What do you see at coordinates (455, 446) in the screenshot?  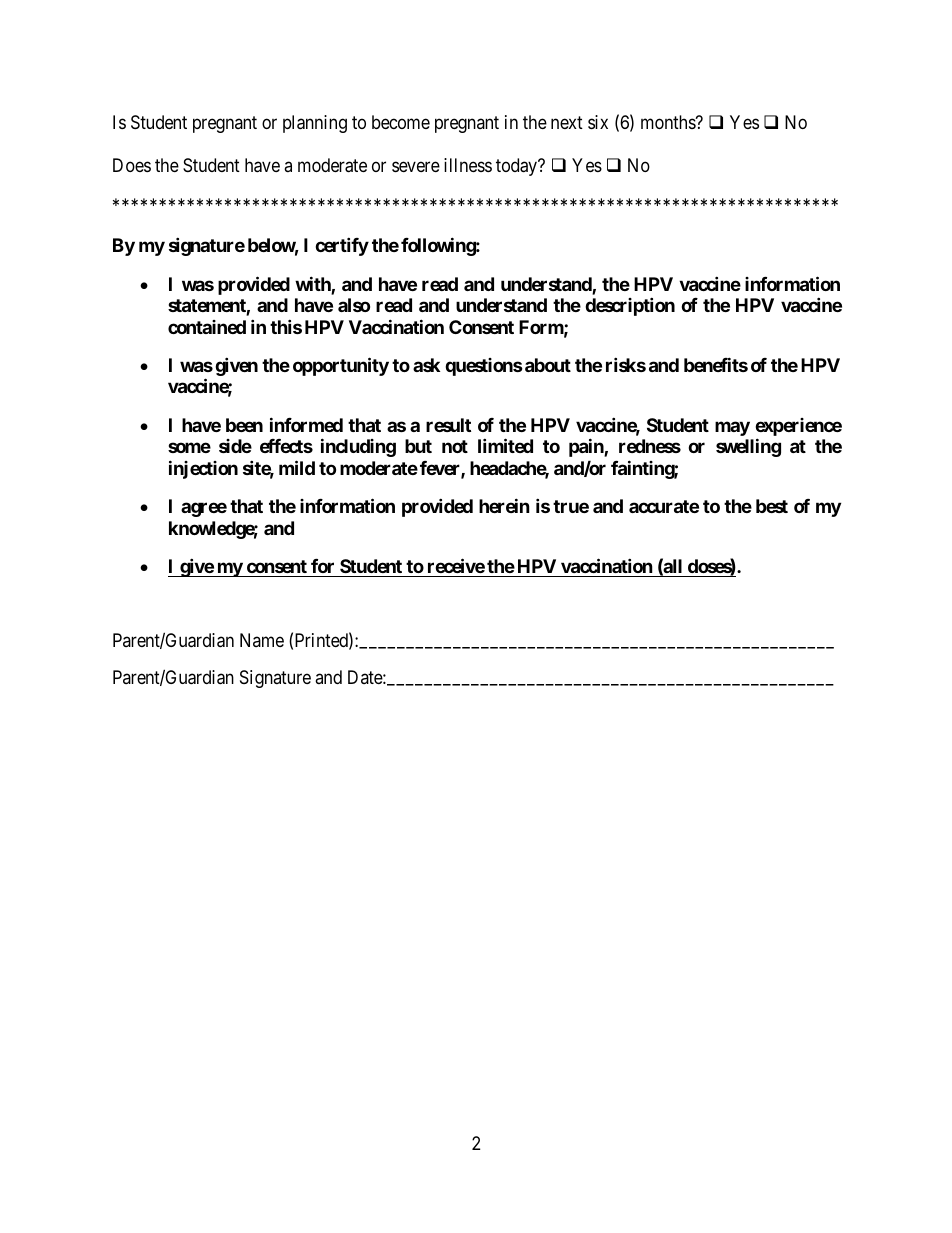 I see `not` at bounding box center [455, 446].
